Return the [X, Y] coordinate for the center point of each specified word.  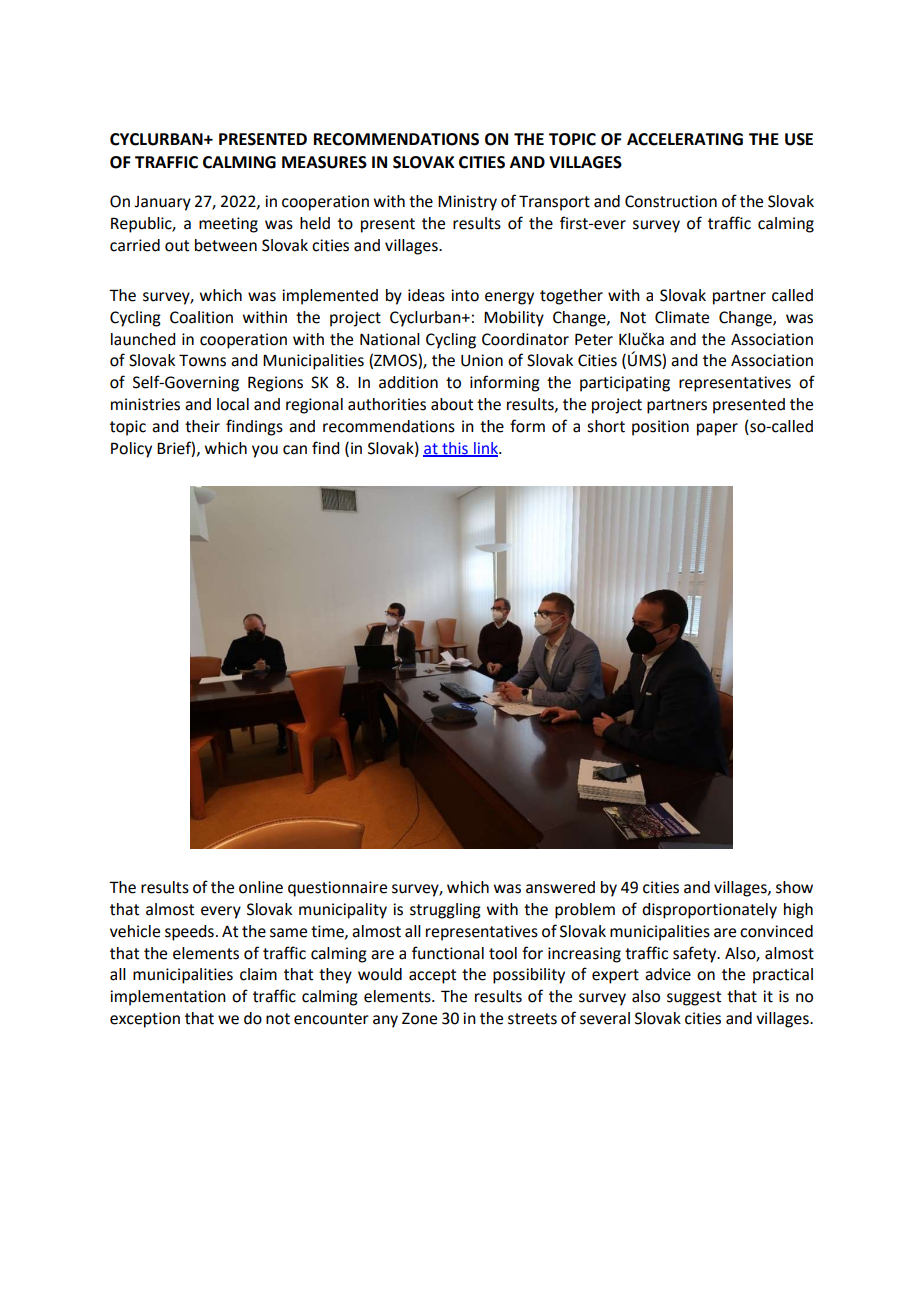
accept [432, 976]
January [162, 203]
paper [717, 429]
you [265, 451]
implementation [168, 998]
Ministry [467, 203]
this [455, 449]
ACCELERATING [685, 139]
